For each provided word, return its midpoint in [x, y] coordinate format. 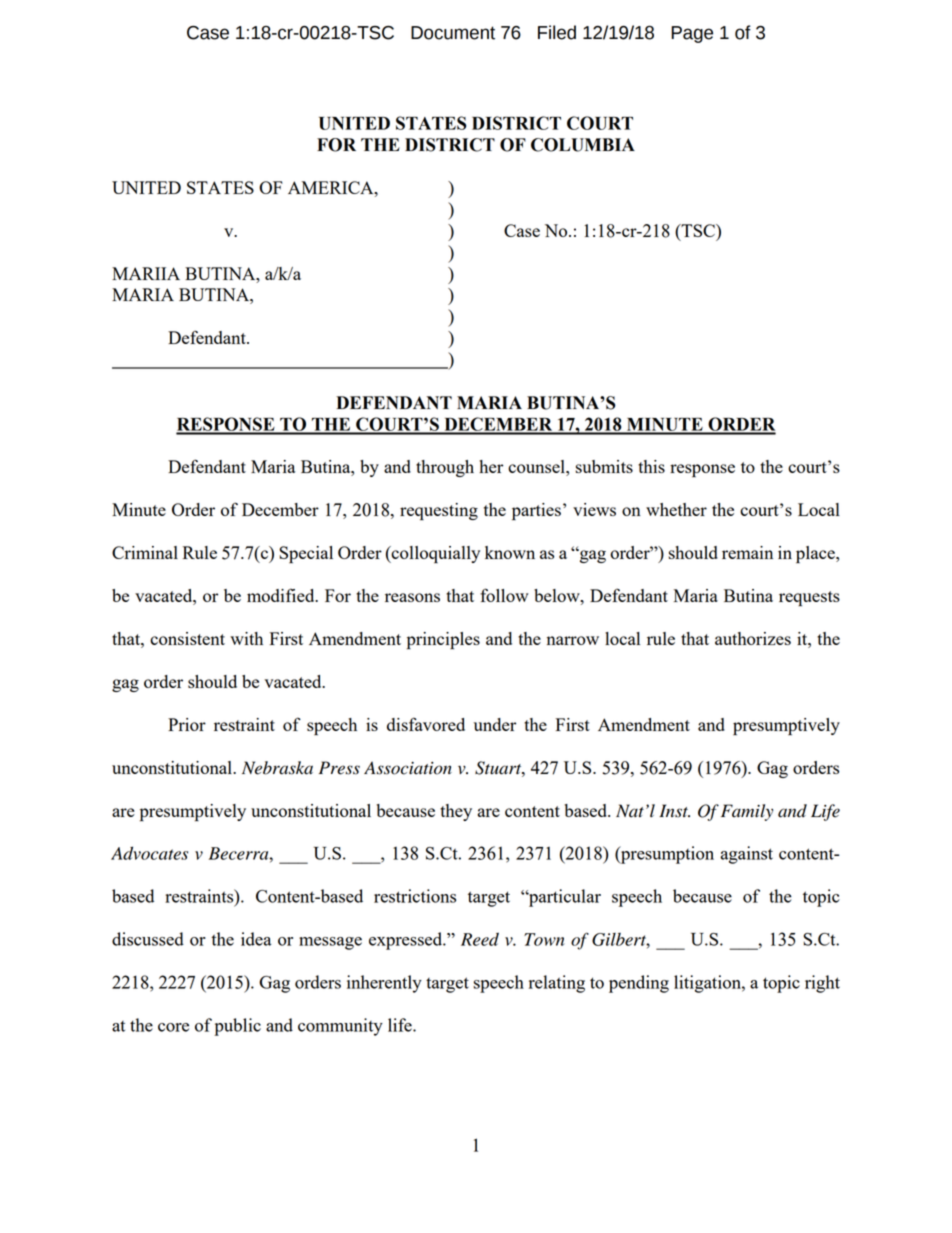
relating [557, 984]
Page [692, 34]
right [822, 984]
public [237, 1027]
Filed [557, 32]
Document [453, 33]
